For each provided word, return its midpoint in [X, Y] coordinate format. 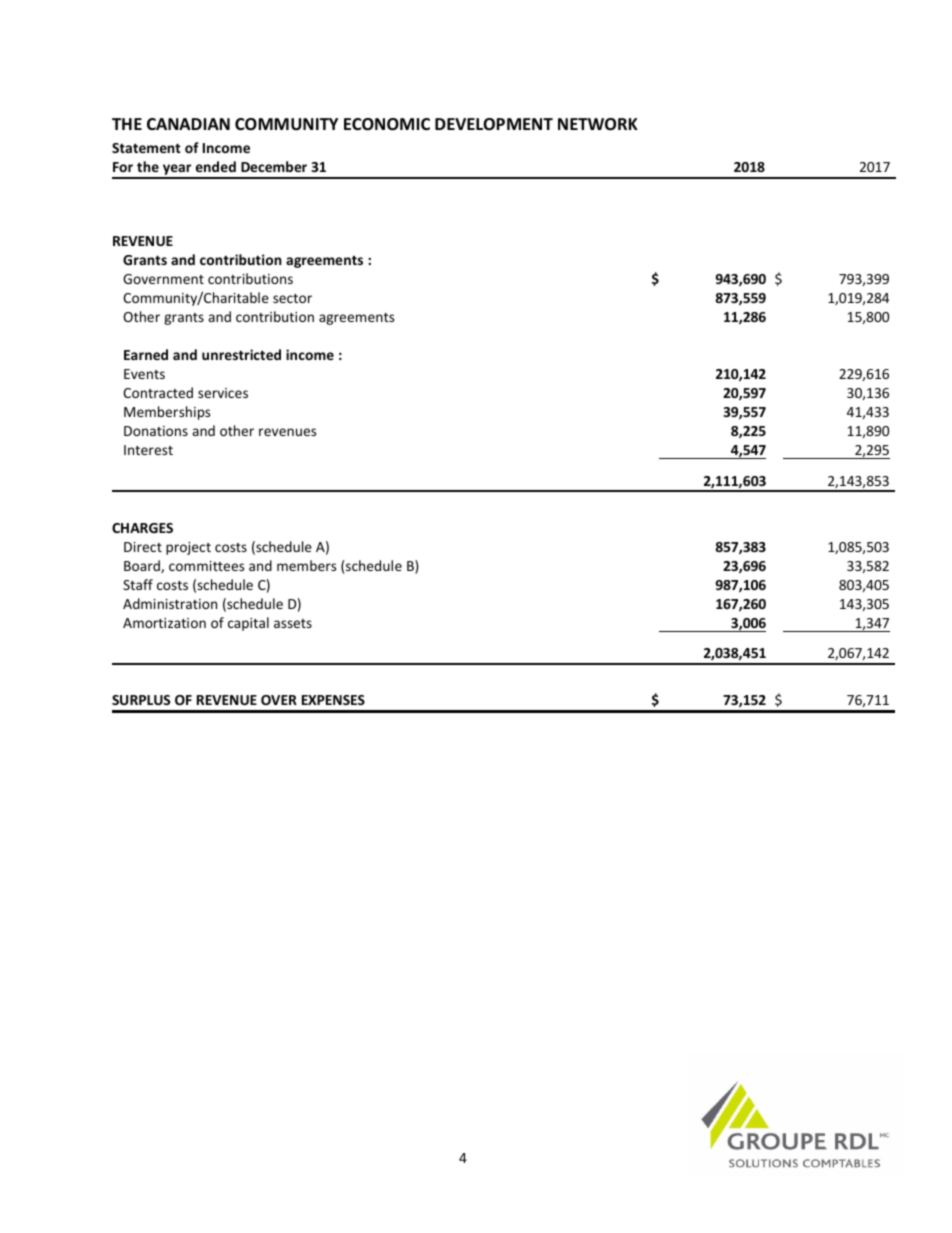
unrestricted [241, 354]
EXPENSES [333, 700]
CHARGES [142, 528]
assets [293, 623]
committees [206, 566]
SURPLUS [141, 700]
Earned [146, 354]
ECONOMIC [387, 124]
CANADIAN [188, 124]
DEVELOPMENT [494, 124]
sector [292, 298]
